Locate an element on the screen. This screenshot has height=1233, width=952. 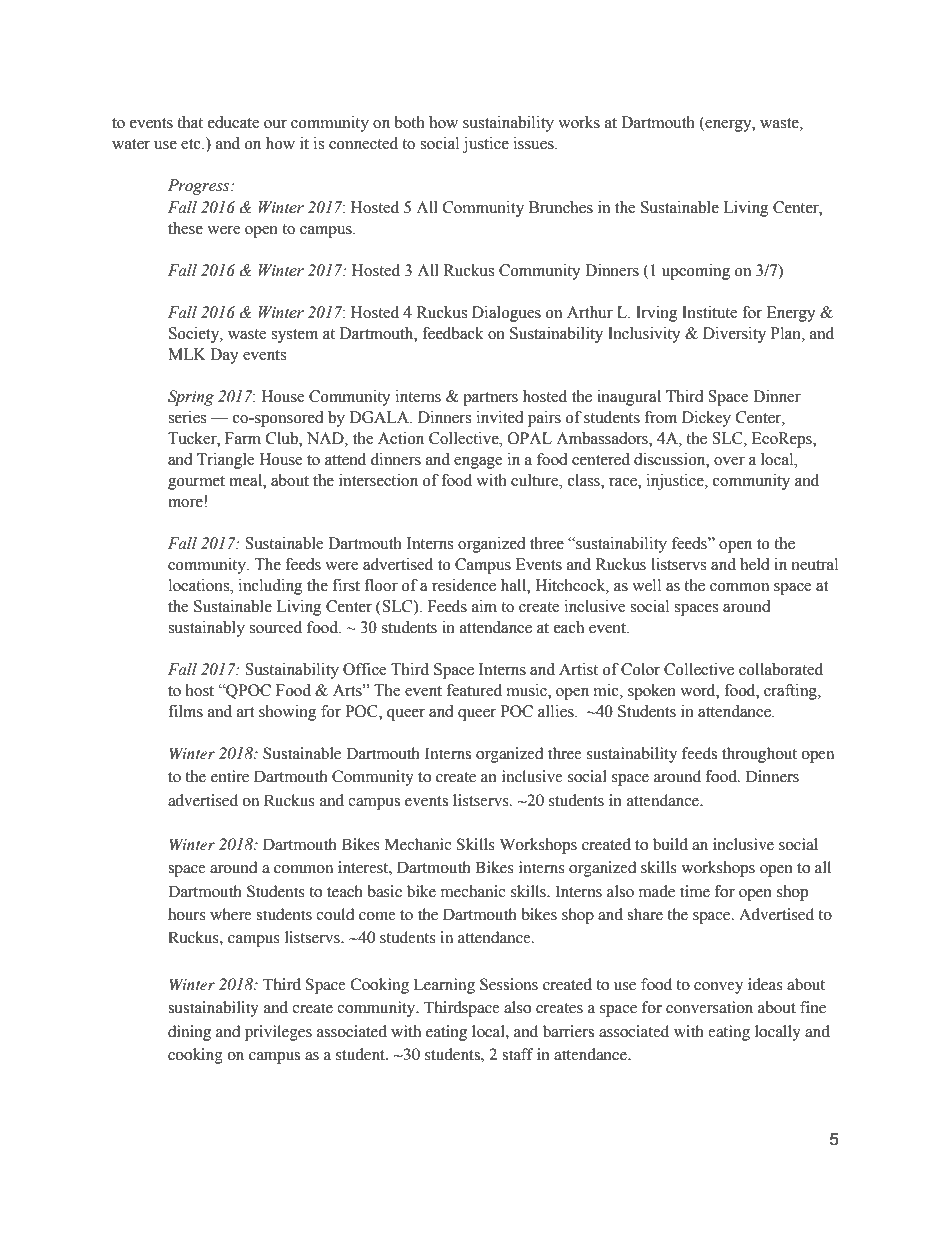
including is located at coordinates (271, 587).
